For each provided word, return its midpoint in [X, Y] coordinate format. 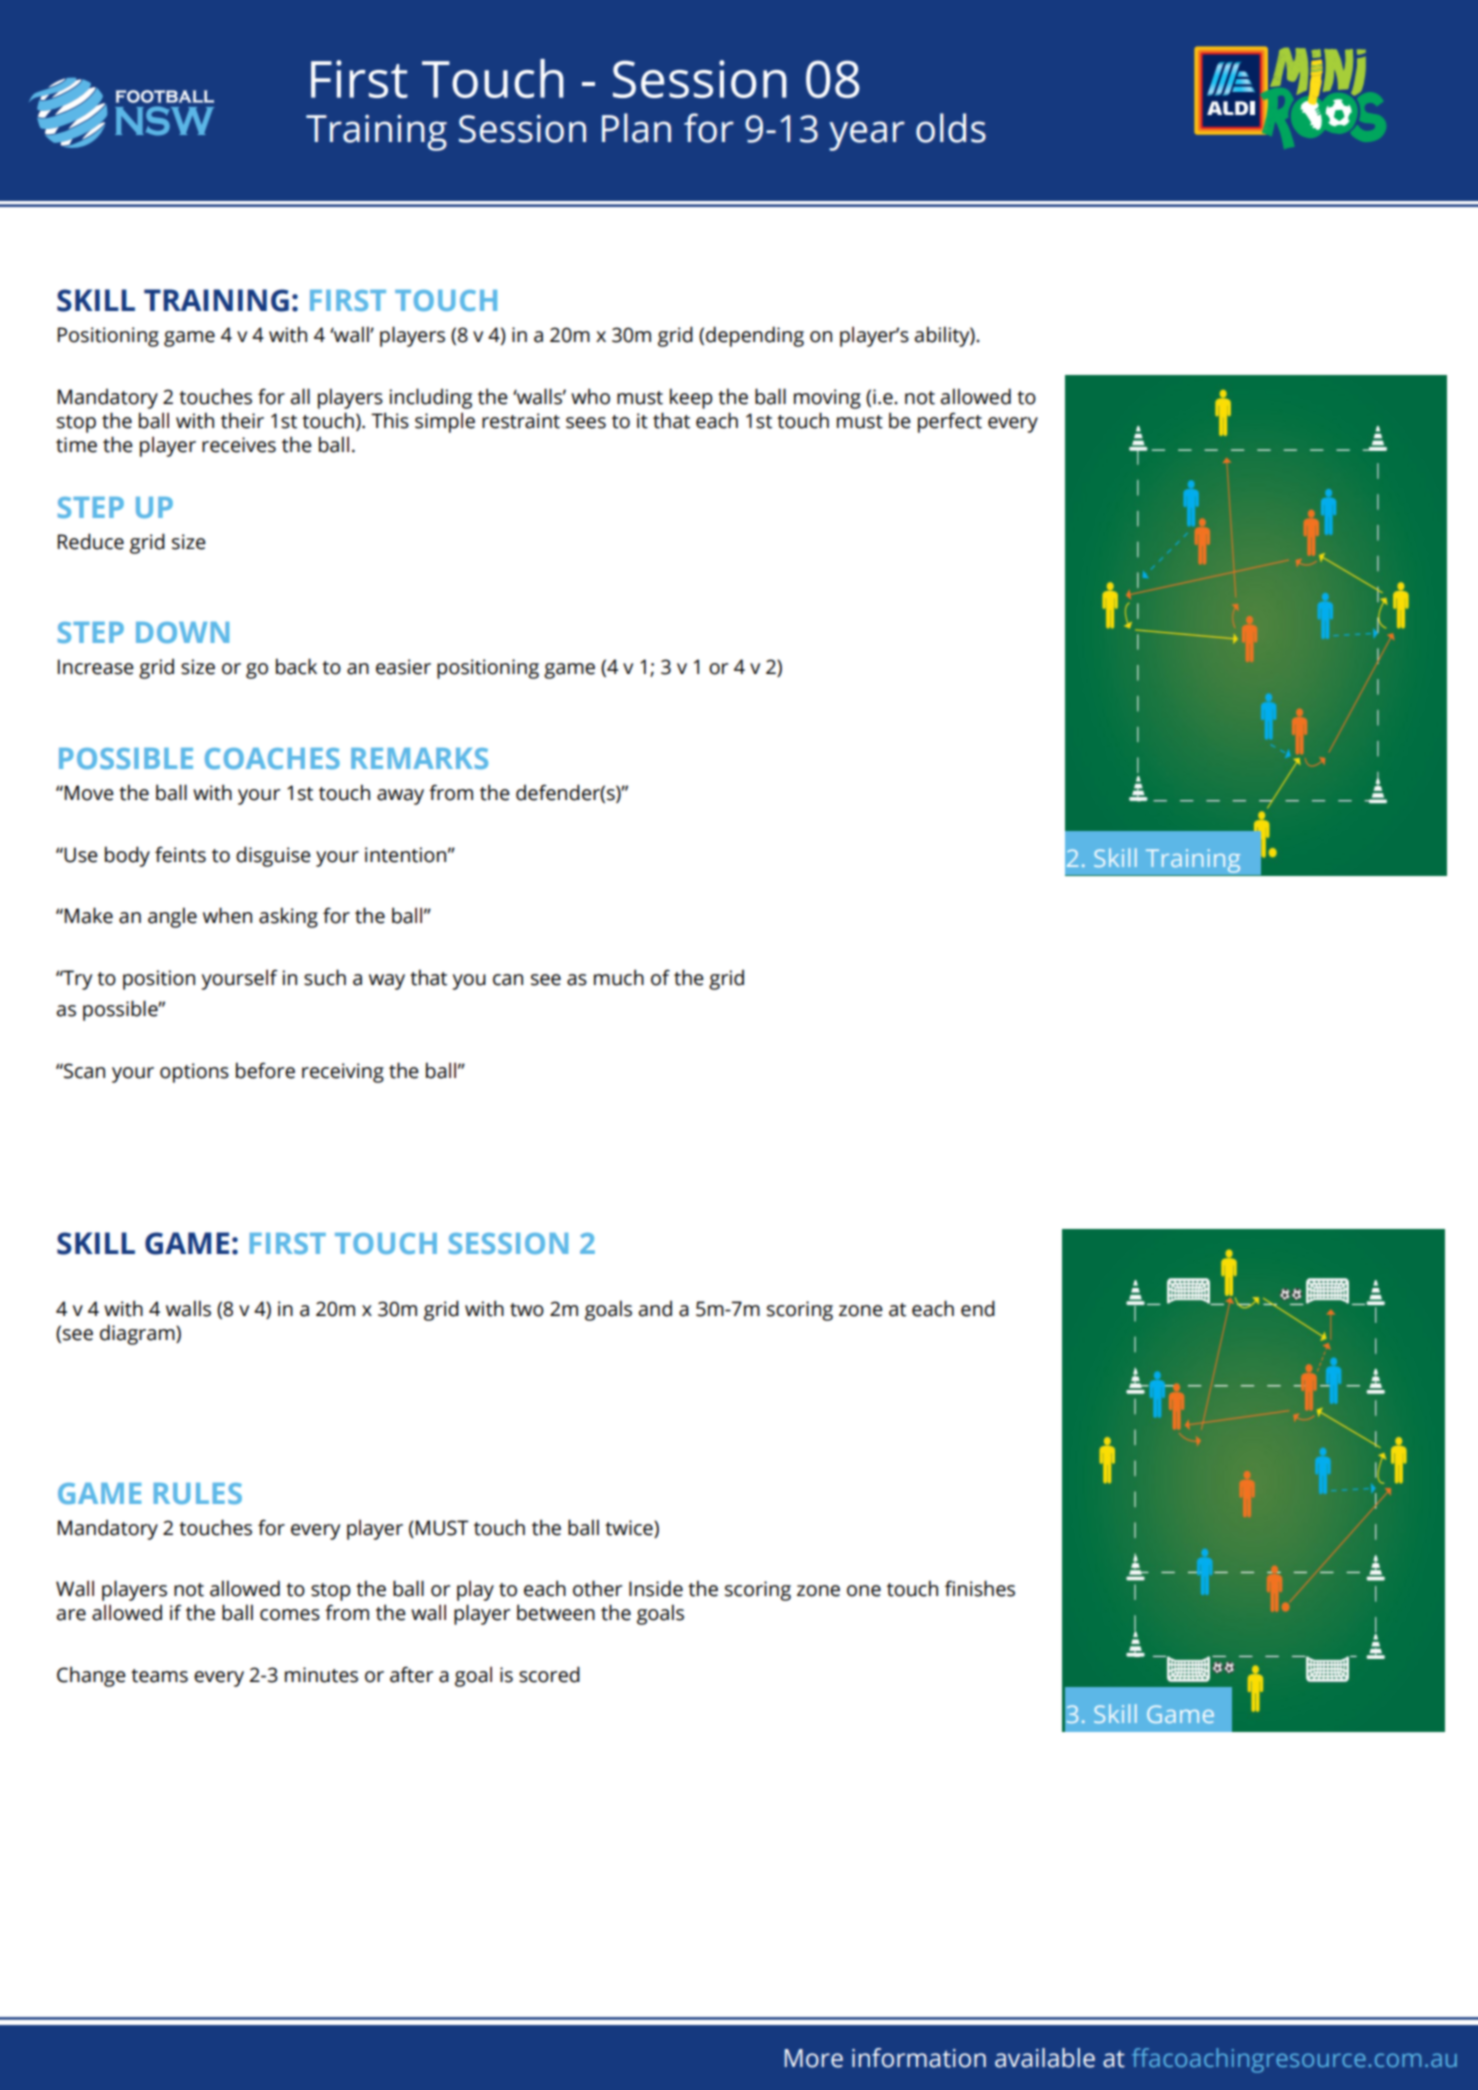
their [242, 420]
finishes [980, 1588]
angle [172, 917]
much [619, 977]
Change [91, 1676]
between [556, 1612]
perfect [950, 422]
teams [159, 1676]
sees [586, 423]
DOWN [182, 632]
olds [951, 128]
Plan [636, 128]
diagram [138, 1334]
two [527, 1310]
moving [827, 399]
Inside [656, 1588]
